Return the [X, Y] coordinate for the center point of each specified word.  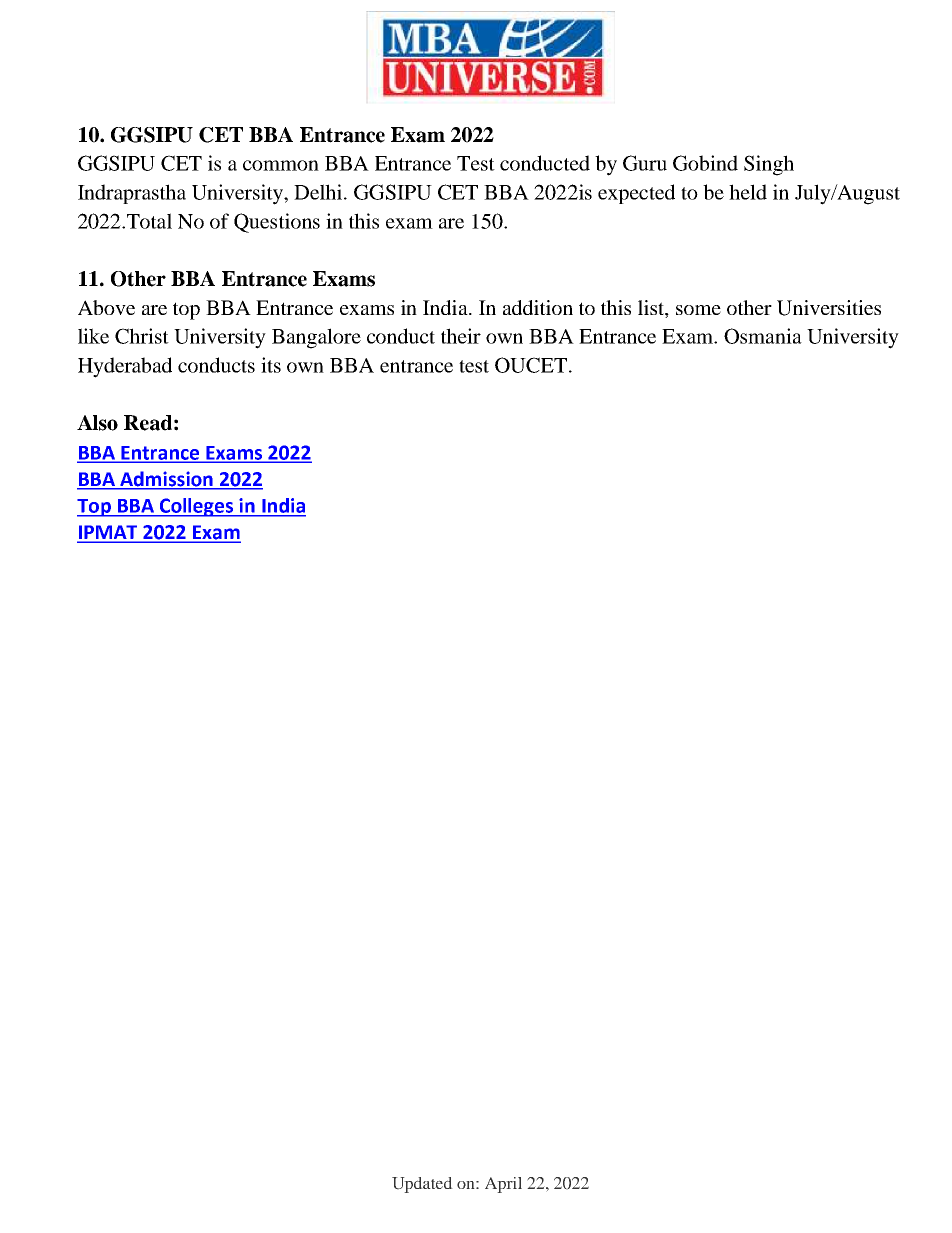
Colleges [196, 507]
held [748, 192]
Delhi [319, 192]
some [698, 310]
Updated [422, 1185]
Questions [277, 223]
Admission [166, 479]
